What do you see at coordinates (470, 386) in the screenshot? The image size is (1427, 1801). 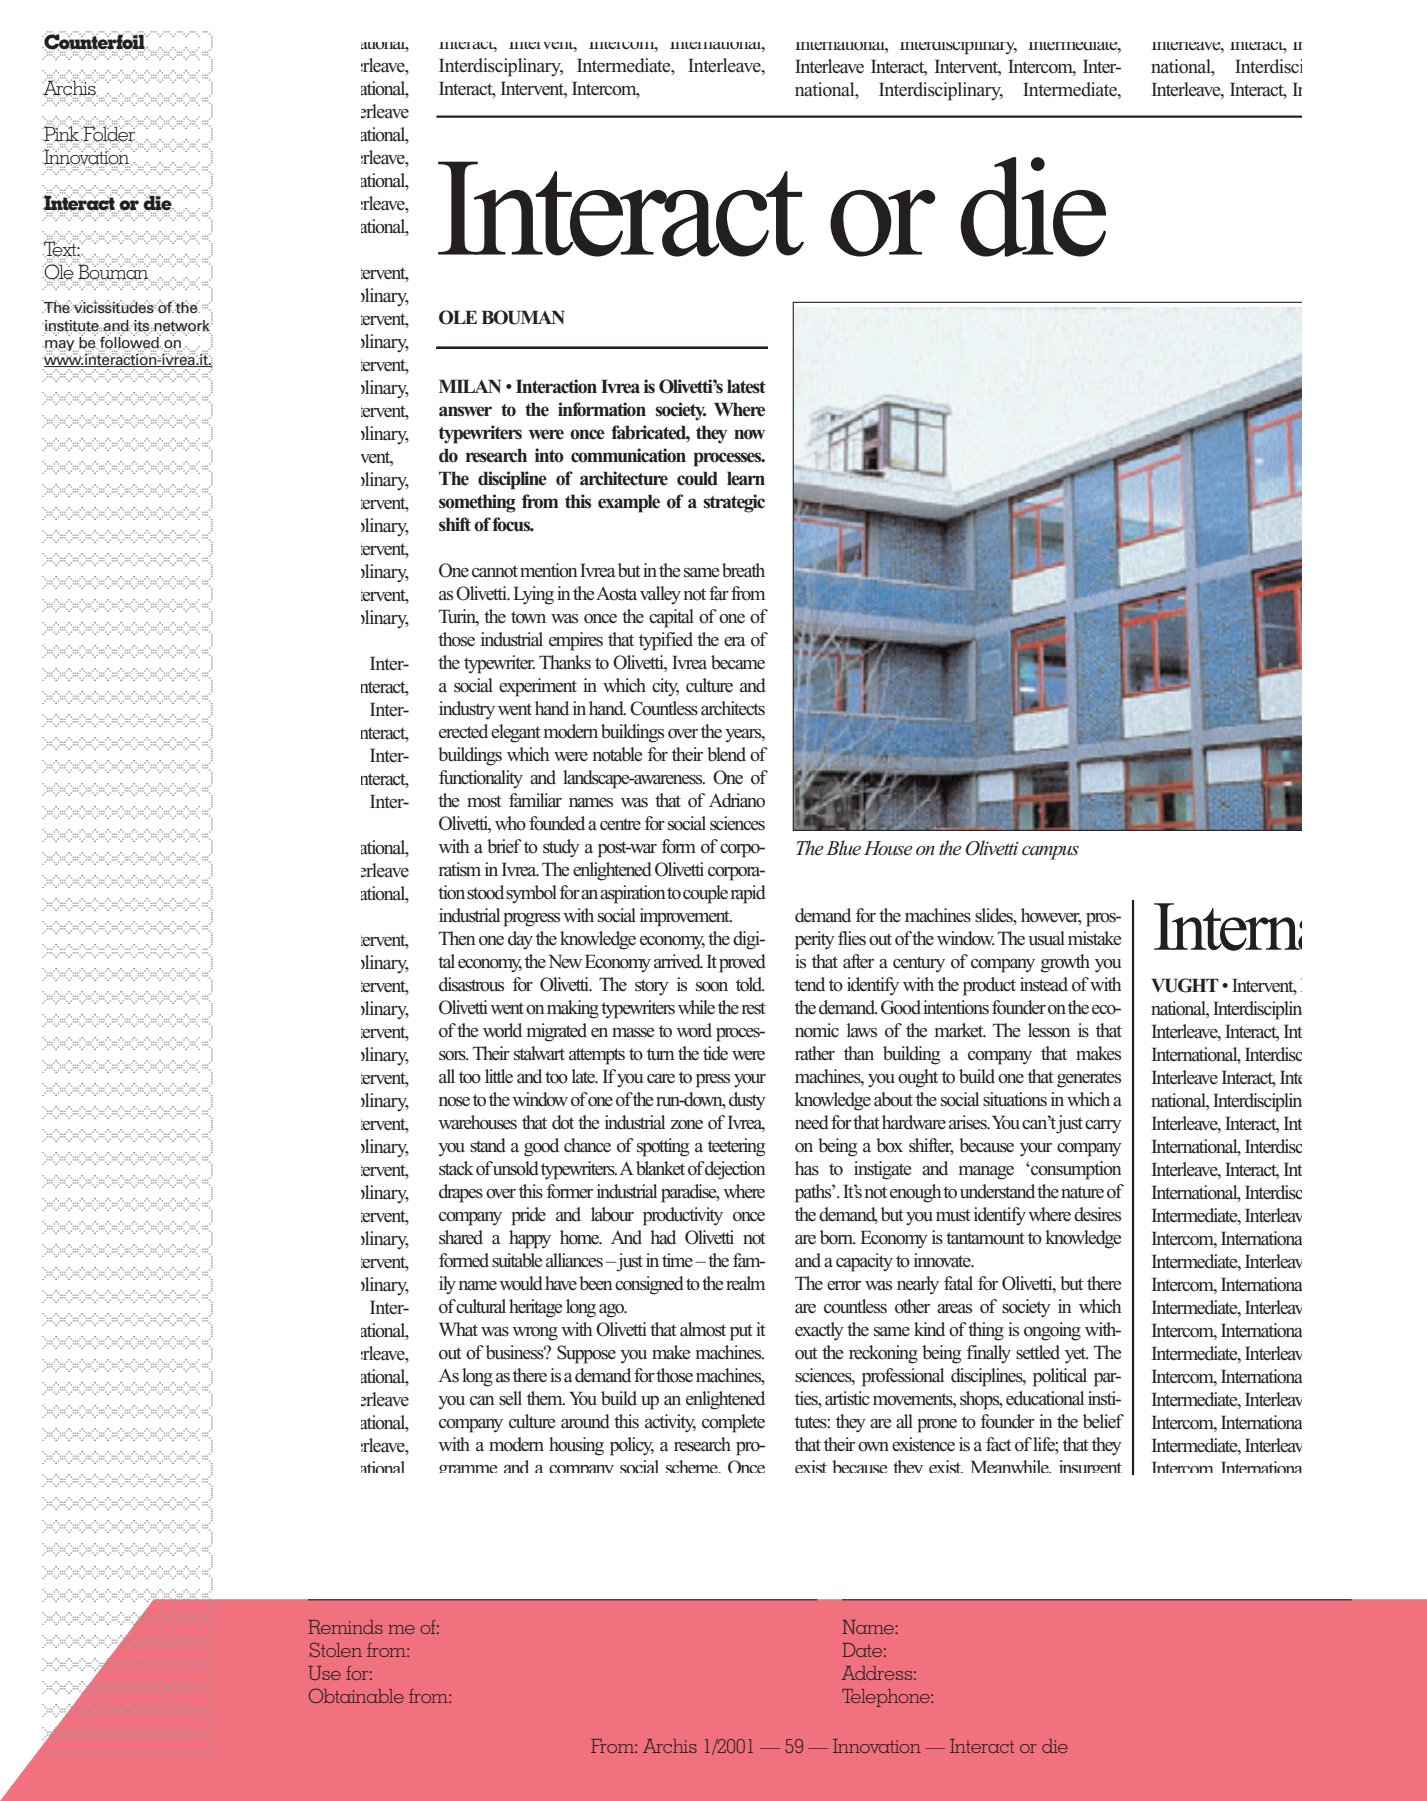 I see `MILAN` at bounding box center [470, 386].
